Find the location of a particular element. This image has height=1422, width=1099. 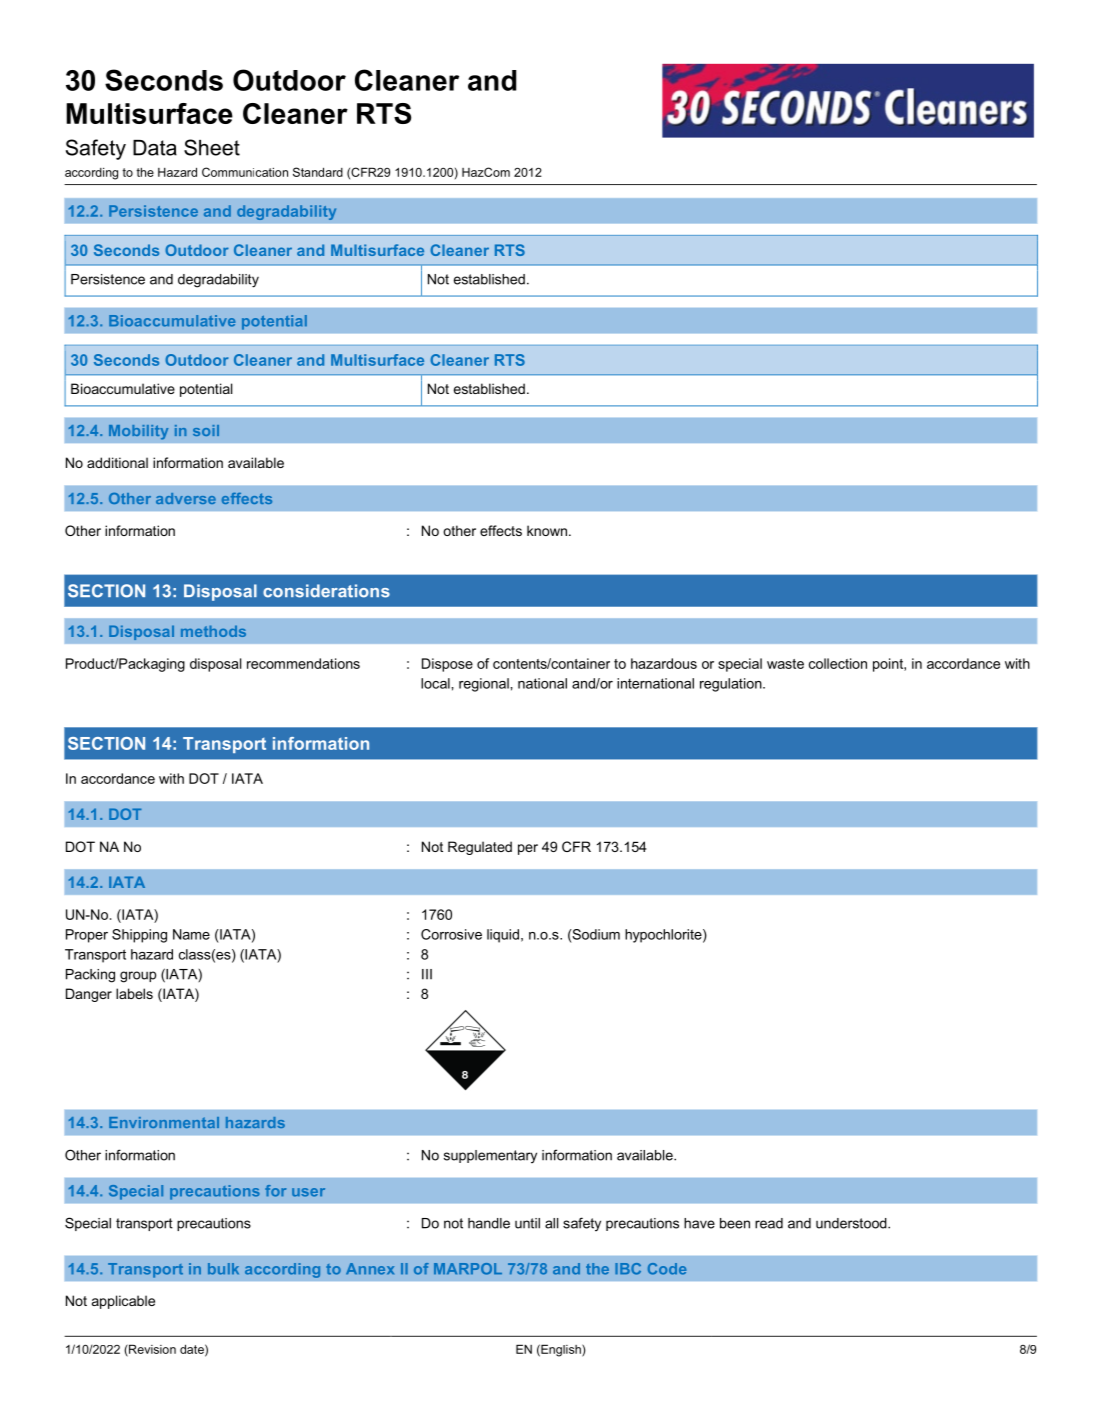

handle is located at coordinates (489, 1223).
